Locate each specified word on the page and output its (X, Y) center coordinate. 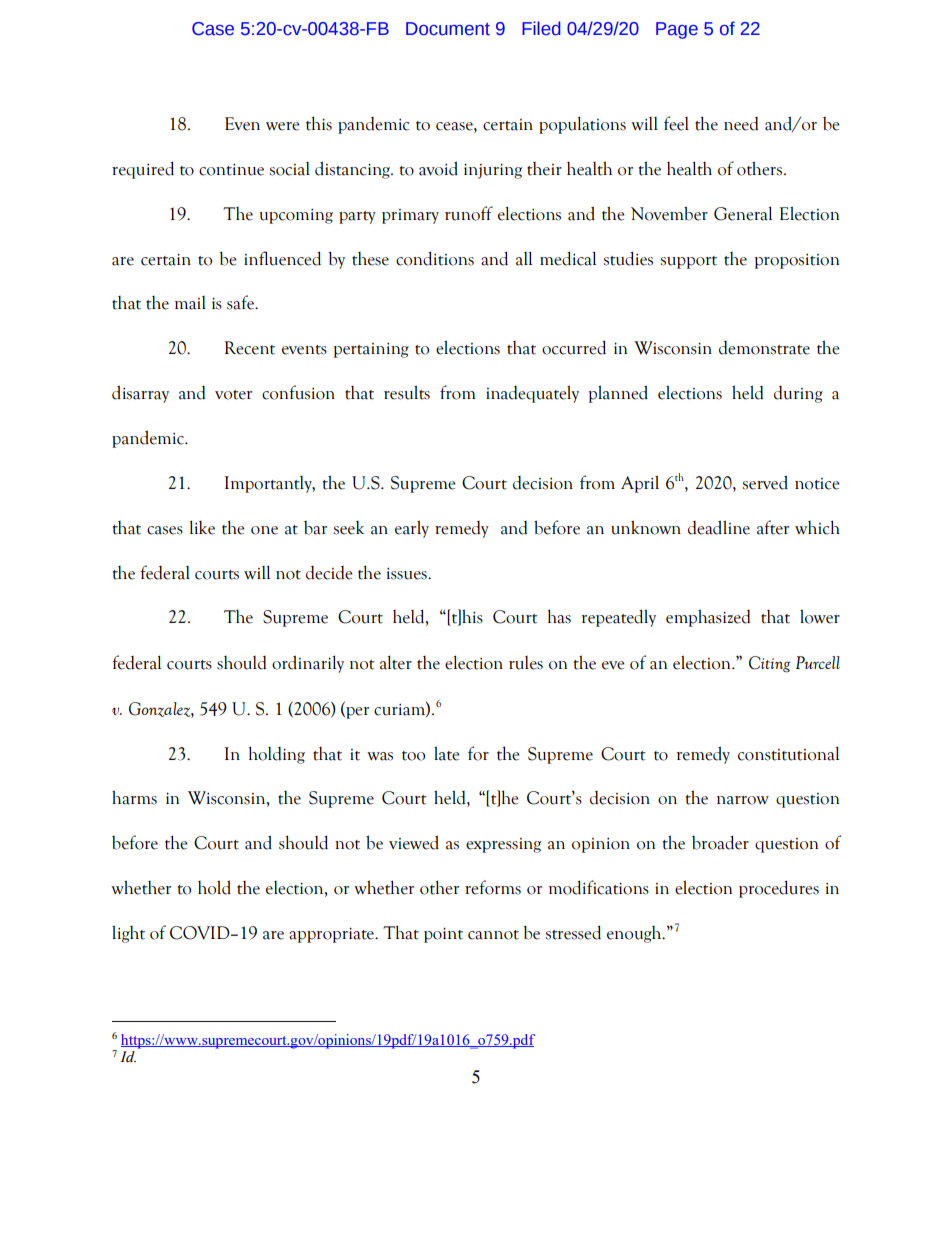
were (283, 126)
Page (677, 30)
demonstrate (764, 348)
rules (526, 663)
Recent (249, 348)
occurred (574, 347)
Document (448, 29)
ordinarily (308, 664)
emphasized (708, 618)
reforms (493, 887)
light (128, 934)
